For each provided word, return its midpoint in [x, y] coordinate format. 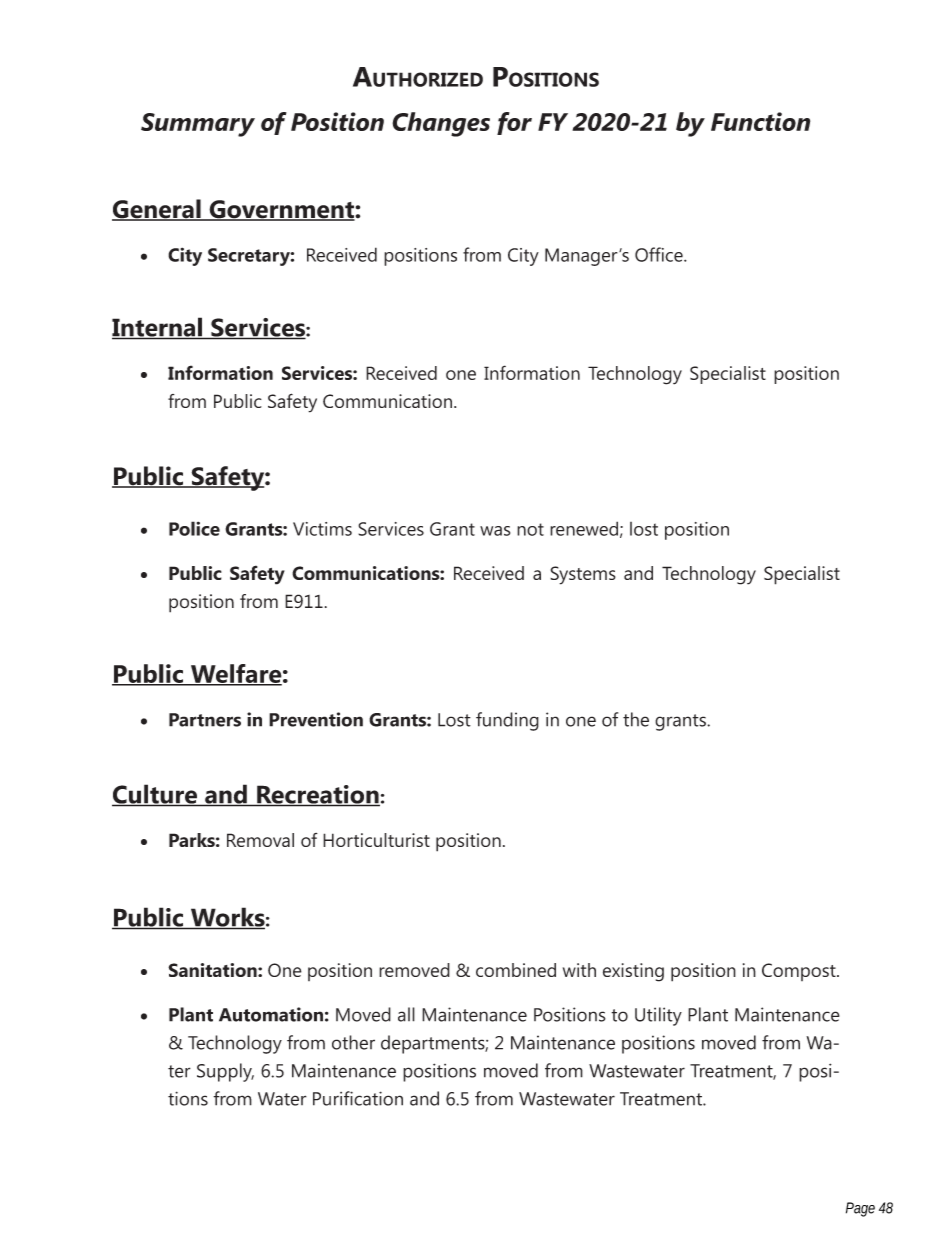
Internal [158, 328]
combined [516, 970]
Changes [441, 124]
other [353, 1042]
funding [507, 721]
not [530, 529]
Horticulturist [376, 840]
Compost [800, 972]
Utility [658, 1016]
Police [194, 528]
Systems [583, 575]
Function [760, 121]
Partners [205, 720]
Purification [358, 1098]
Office [660, 254]
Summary [198, 125]
